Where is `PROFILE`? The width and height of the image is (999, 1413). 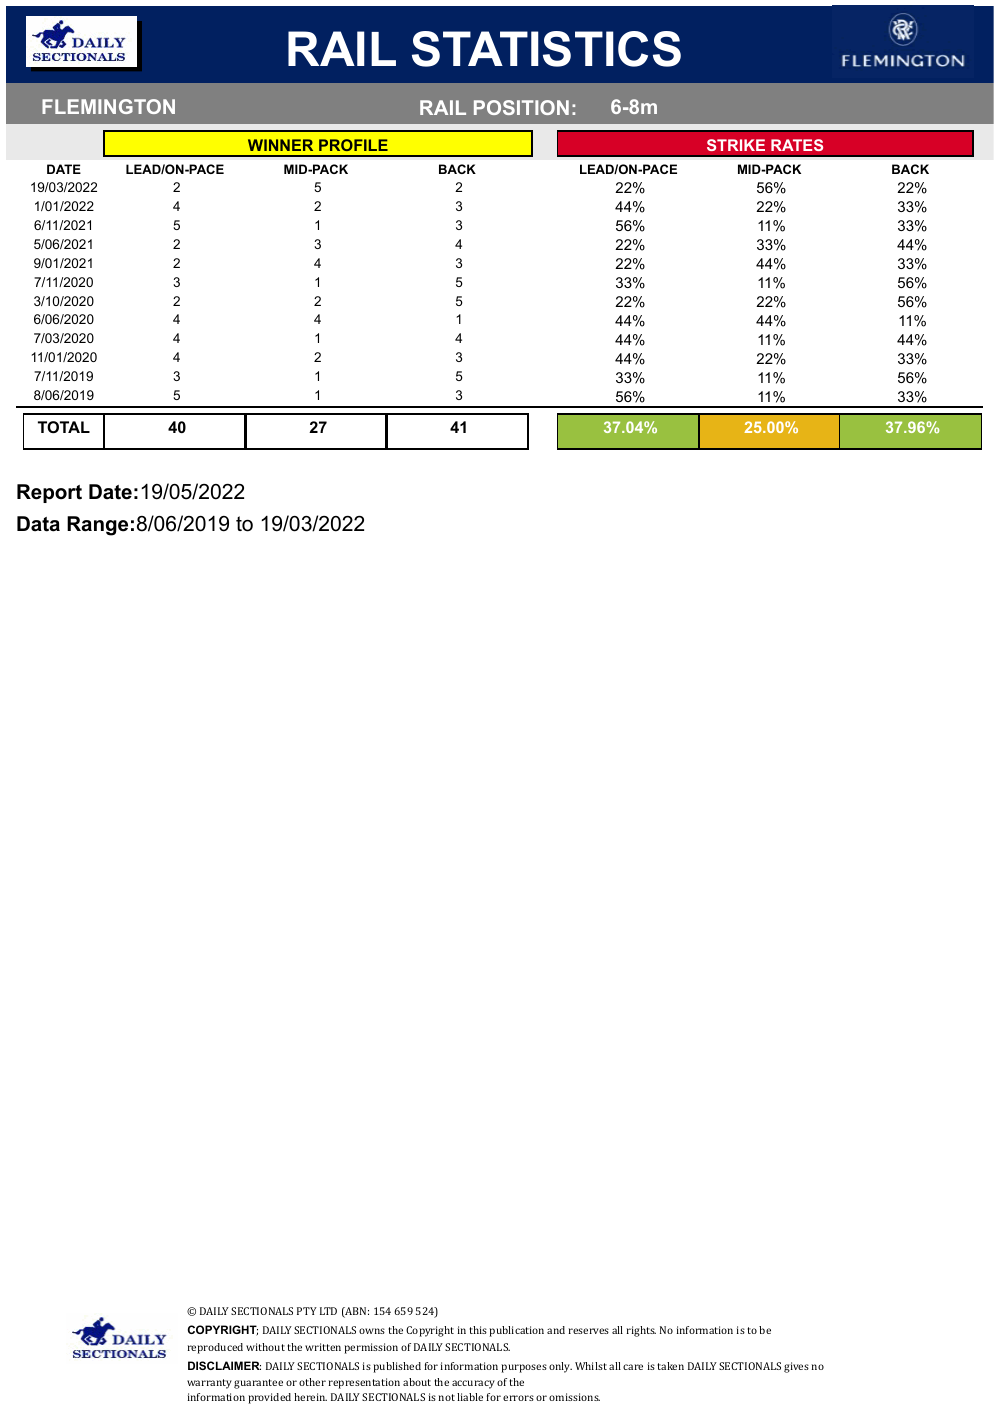
PROFILE is located at coordinates (353, 145).
